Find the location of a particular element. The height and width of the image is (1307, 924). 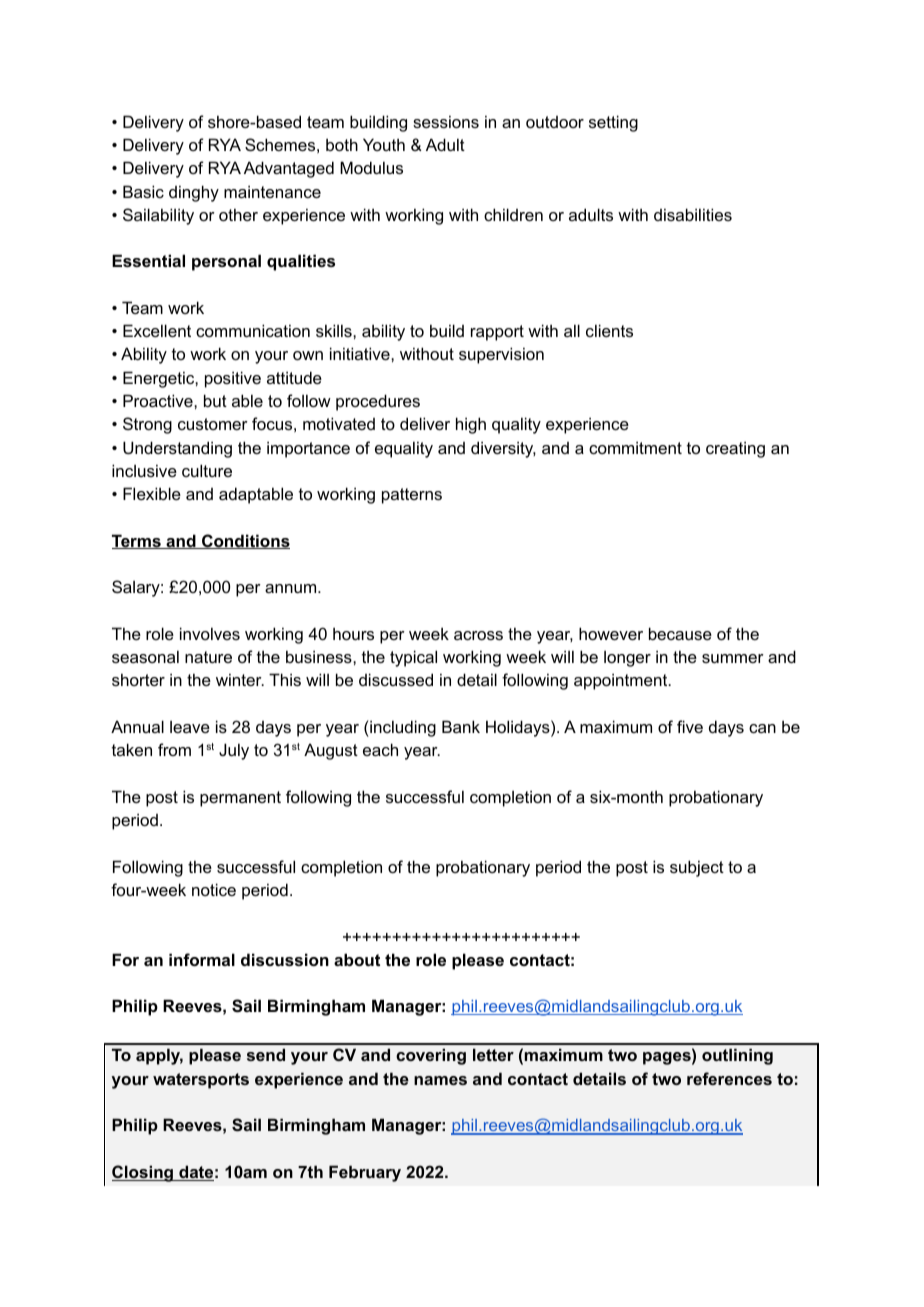

about is located at coordinates (357, 959).
